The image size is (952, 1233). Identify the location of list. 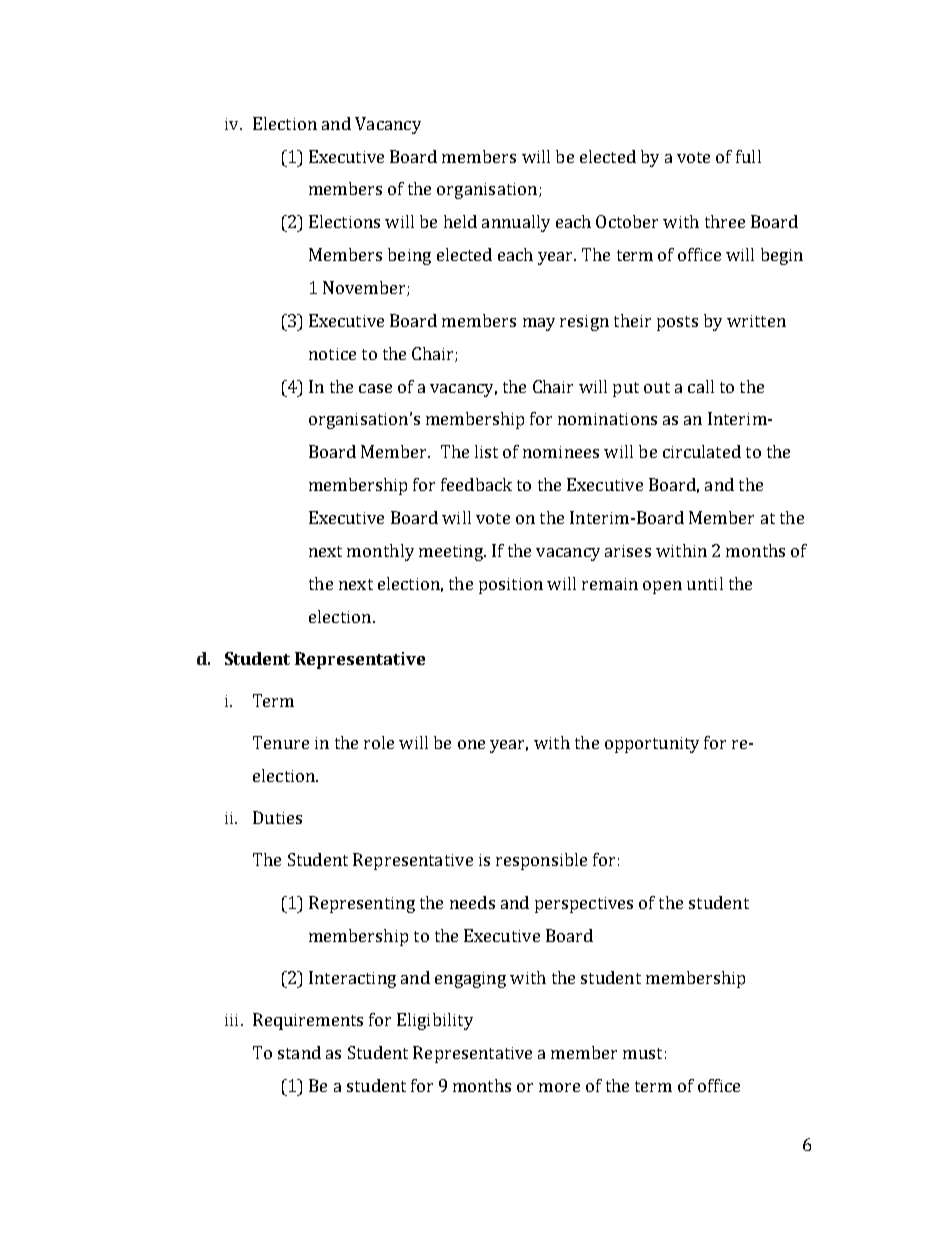
(486, 451).
